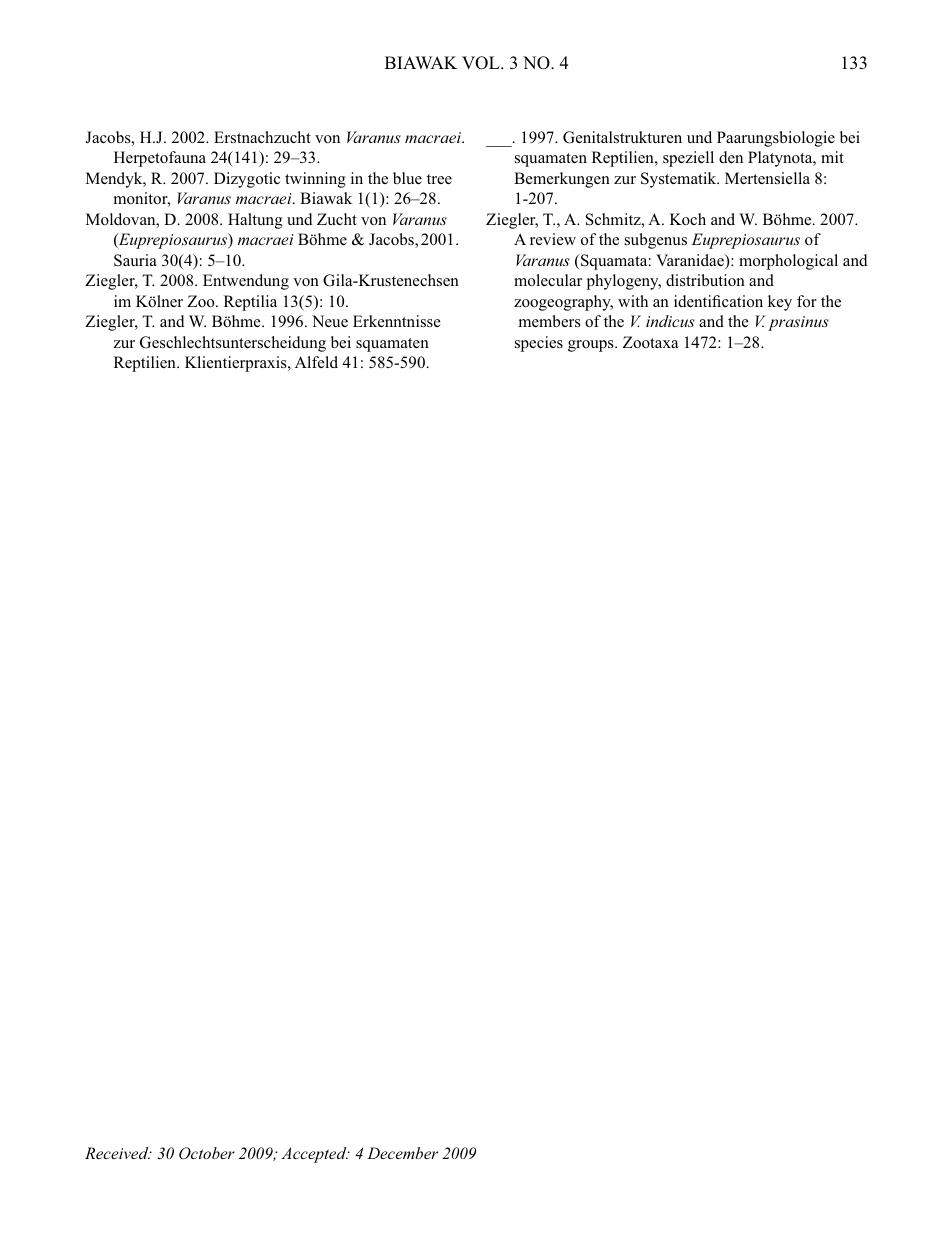 Image resolution: width=952 pixels, height=1233 pixels. What do you see at coordinates (688, 219) in the page?
I see `Koch` at bounding box center [688, 219].
